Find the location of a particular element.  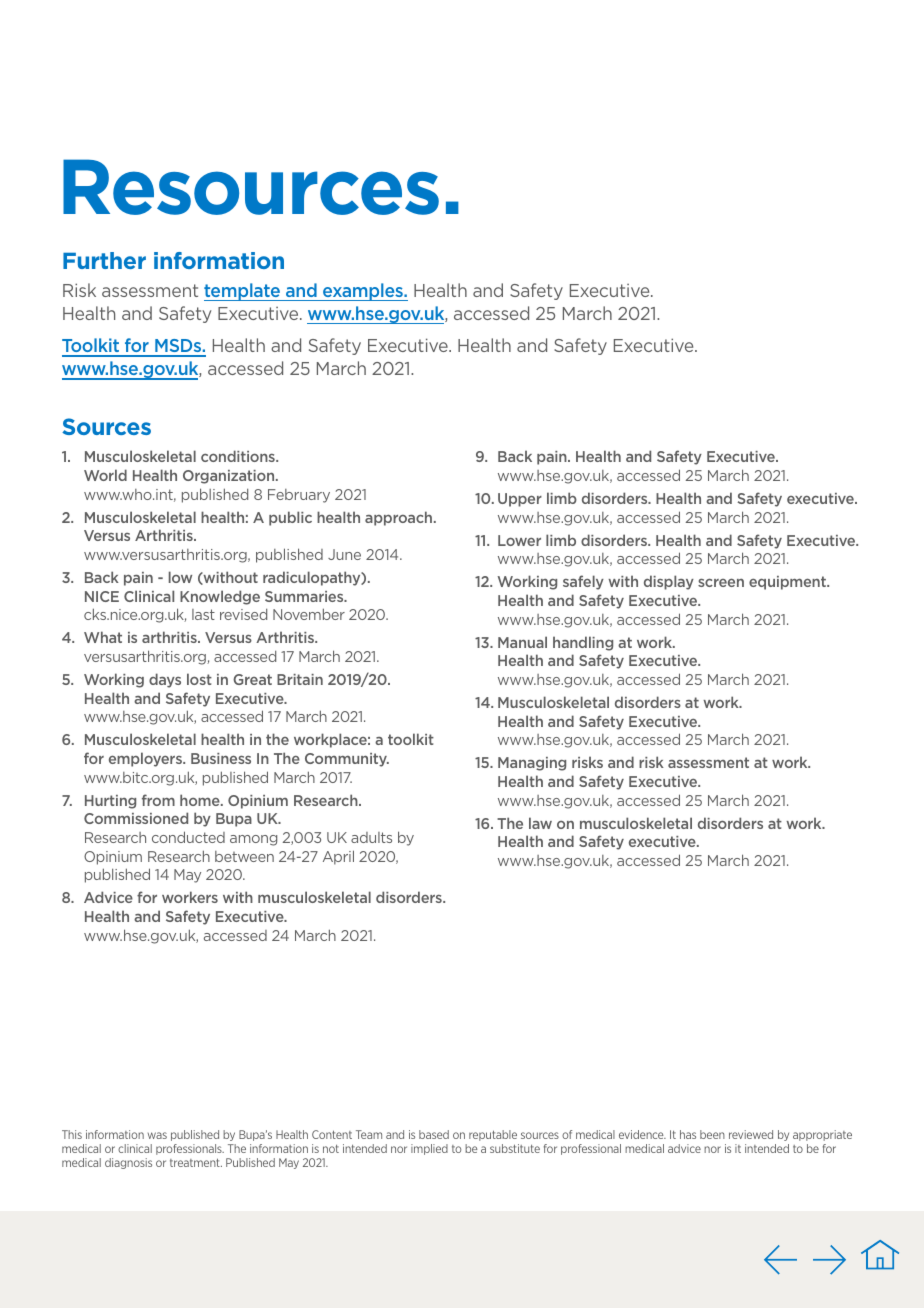

based is located at coordinates (434, 1134).
